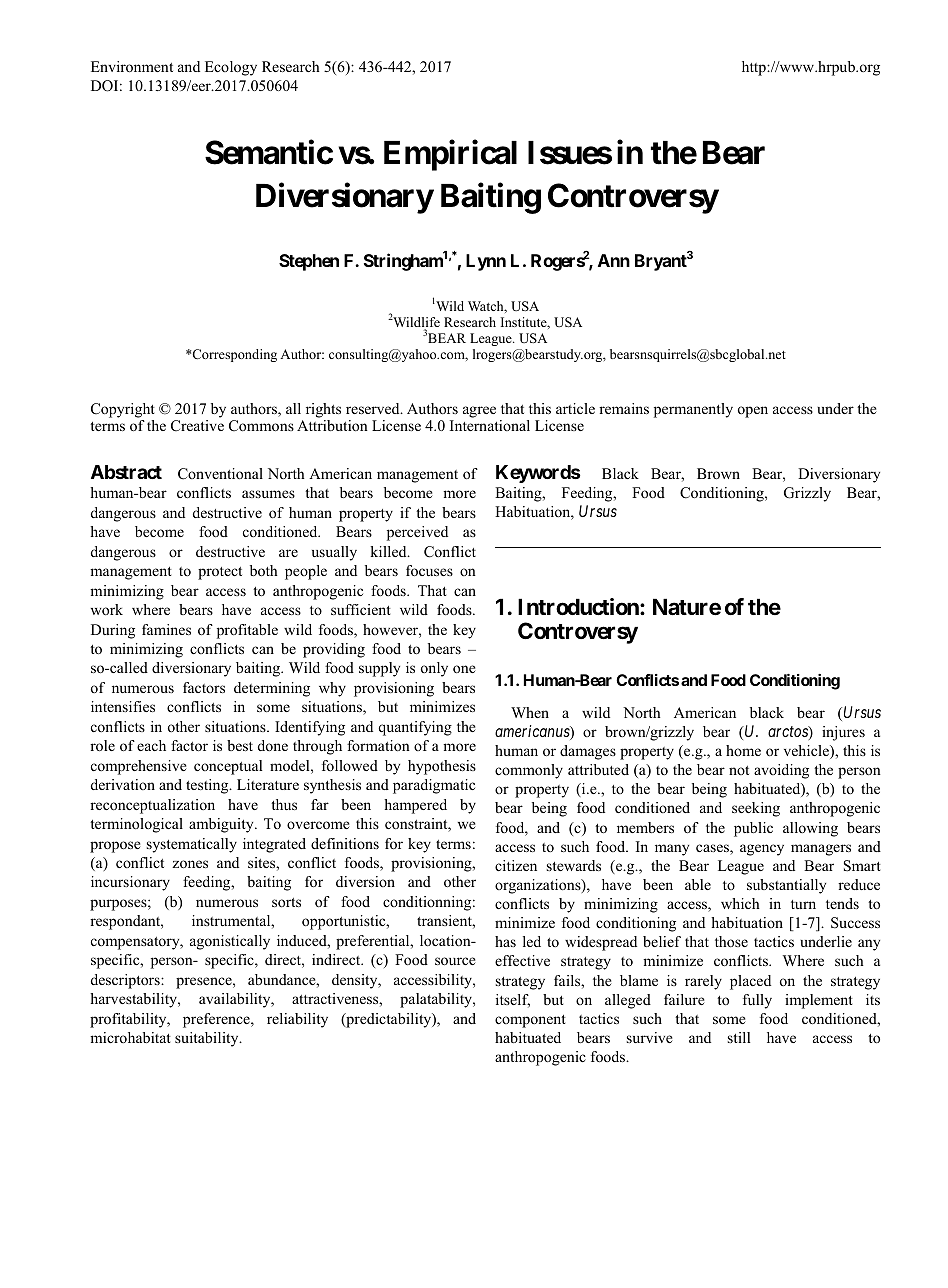  Describe the element at coordinates (753, 412) in the screenshot. I see `open` at that location.
